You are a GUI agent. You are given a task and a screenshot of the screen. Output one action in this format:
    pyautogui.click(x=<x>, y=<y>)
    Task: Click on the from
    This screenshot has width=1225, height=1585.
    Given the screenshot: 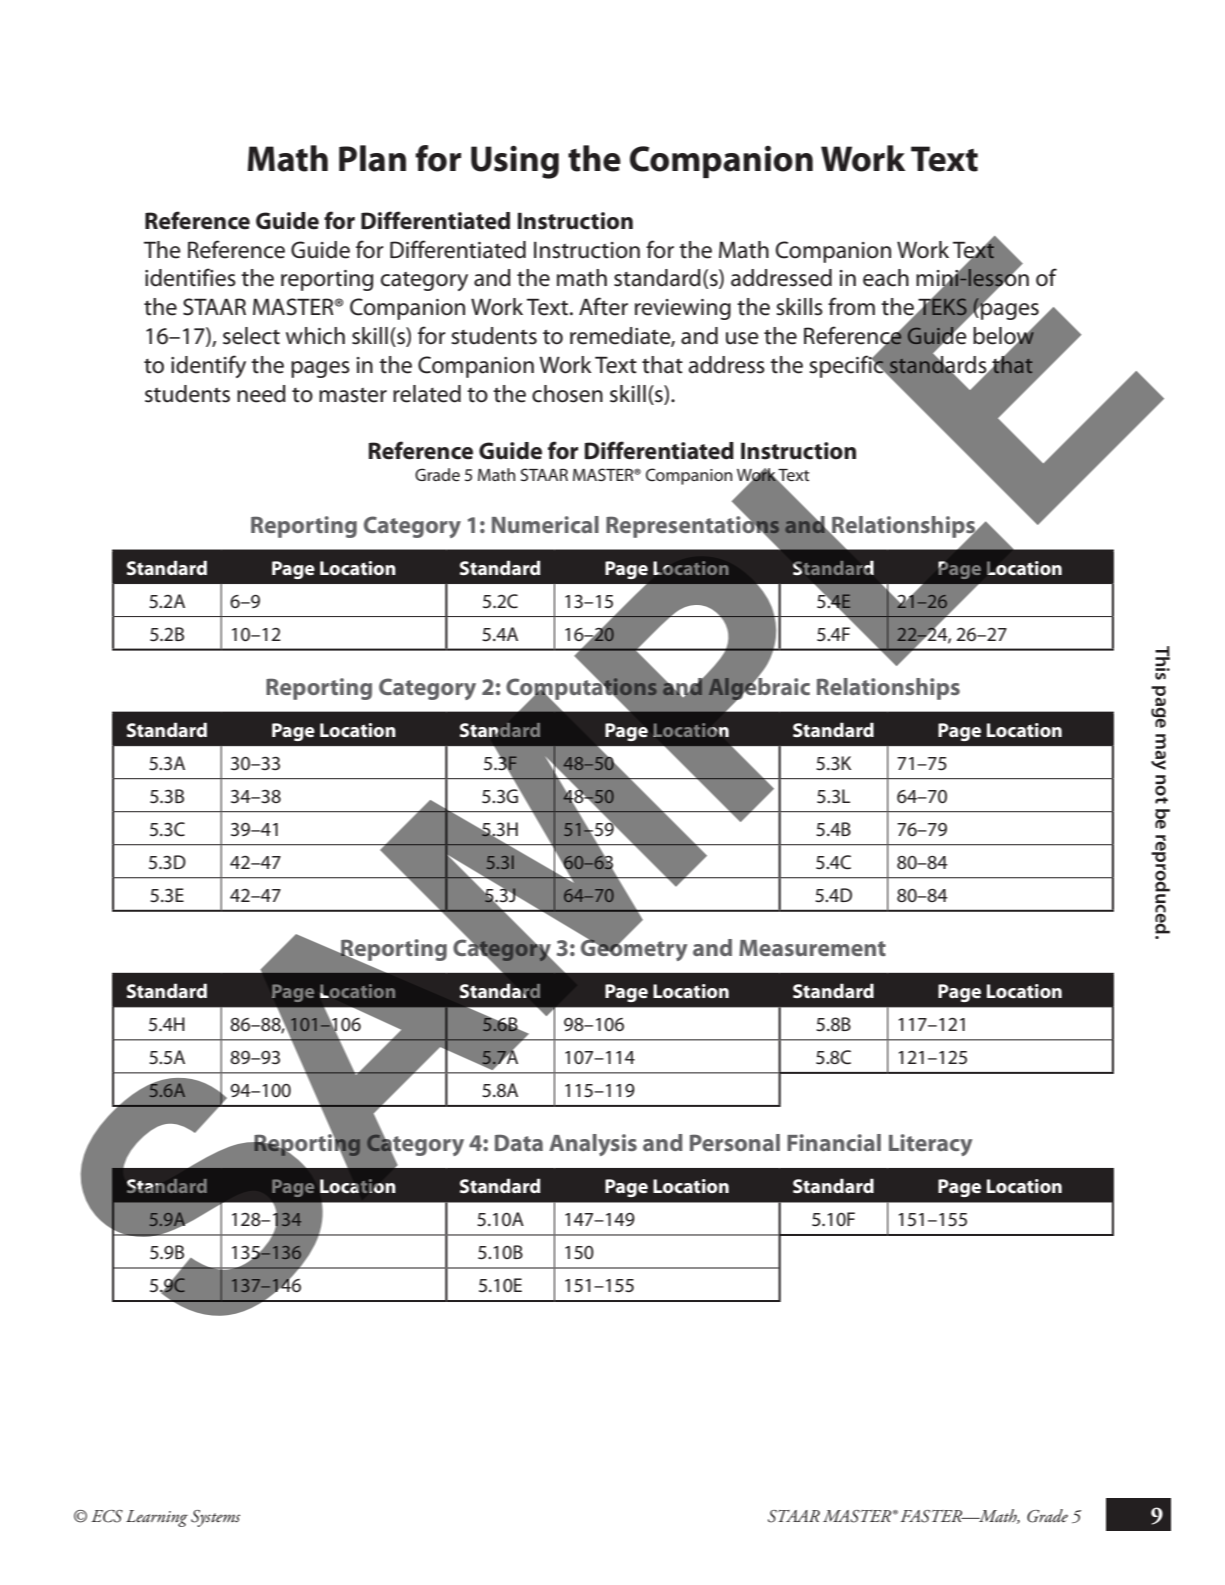 What is the action you would take?
    pyautogui.click(x=851, y=306)
